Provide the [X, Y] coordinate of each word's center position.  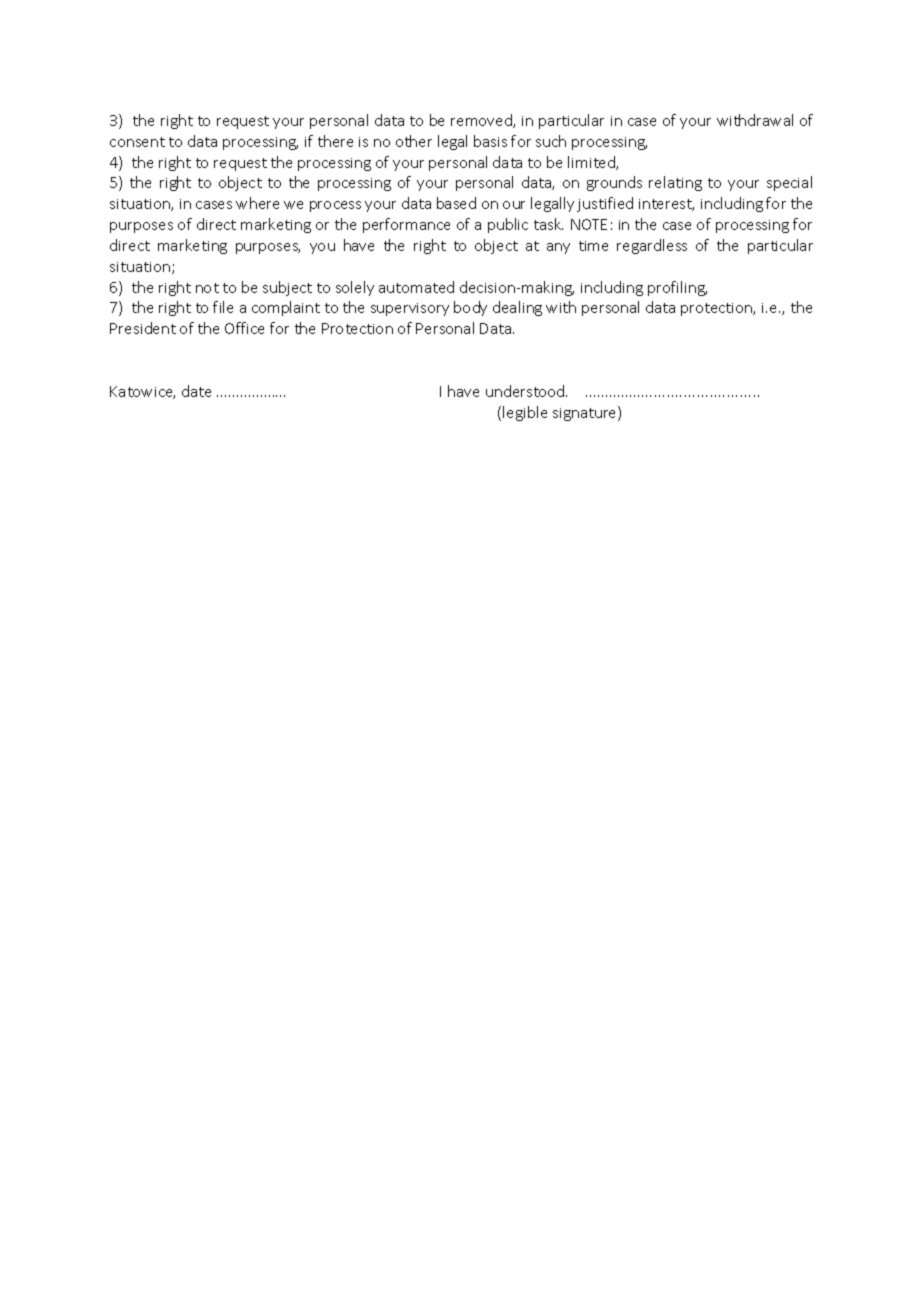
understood [526, 391]
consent [137, 142]
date [196, 391]
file [223, 307]
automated [416, 287]
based [456, 203]
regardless [652, 246]
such [551, 141]
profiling [677, 288]
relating [675, 183]
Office [244, 328]
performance [406, 225]
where [257, 203]
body [470, 308]
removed [482, 121]
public [508, 225]
